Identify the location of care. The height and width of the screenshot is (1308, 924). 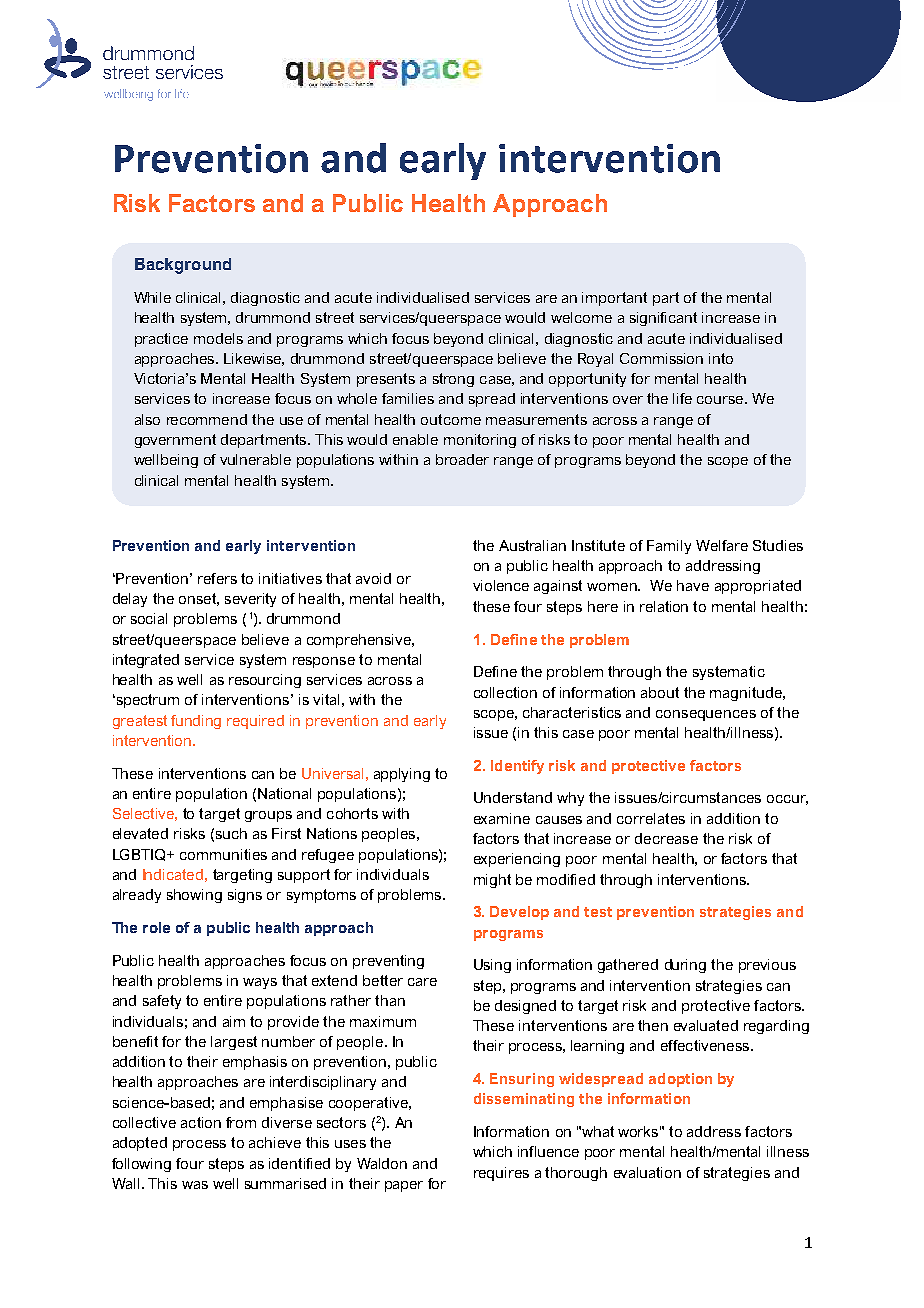
(422, 982).
